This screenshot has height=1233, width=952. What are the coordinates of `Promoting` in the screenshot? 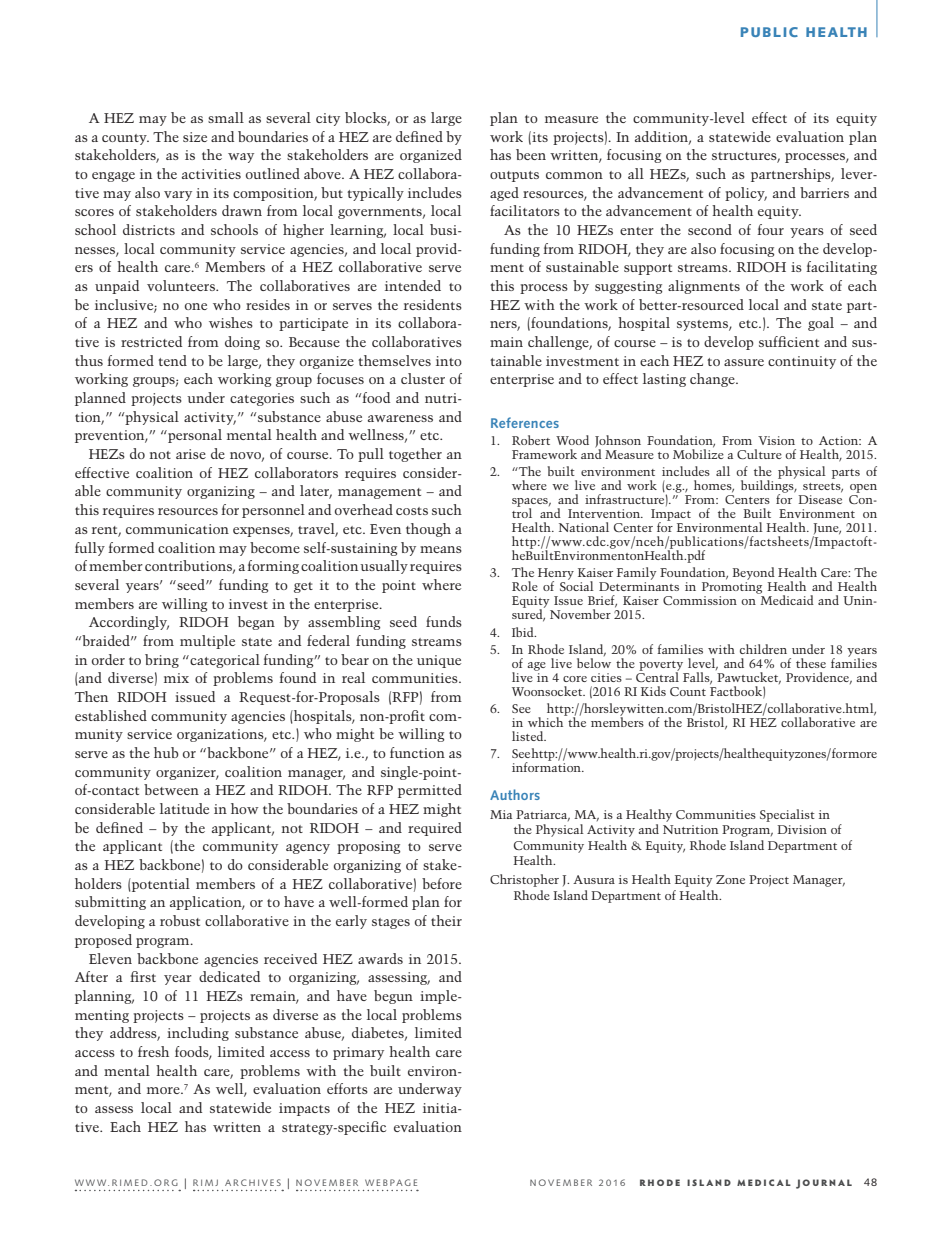 It's located at (733, 589).
